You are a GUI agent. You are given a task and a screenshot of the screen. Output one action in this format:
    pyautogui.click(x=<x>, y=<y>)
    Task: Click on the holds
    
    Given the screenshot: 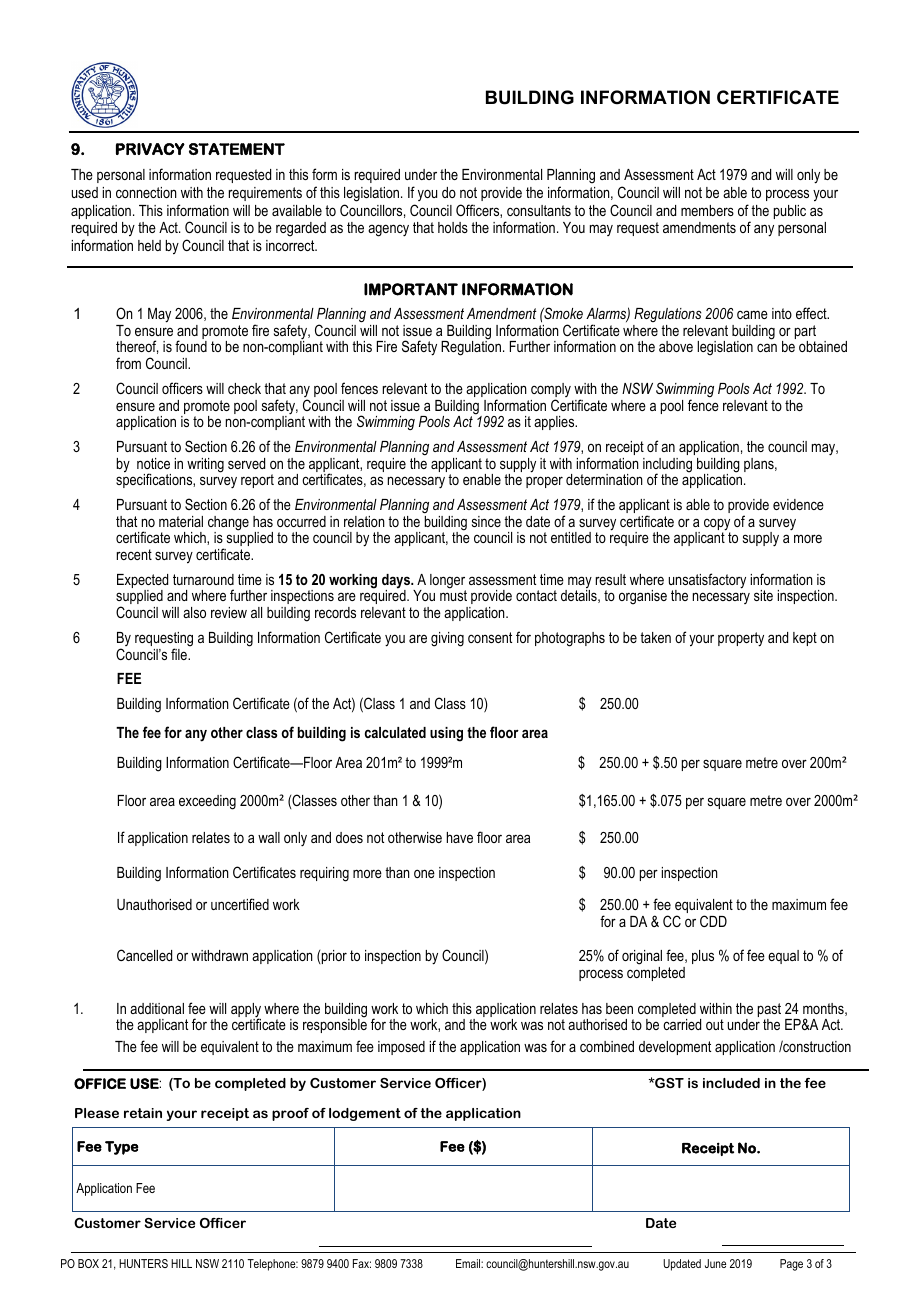 What is the action you would take?
    pyautogui.click(x=453, y=227)
